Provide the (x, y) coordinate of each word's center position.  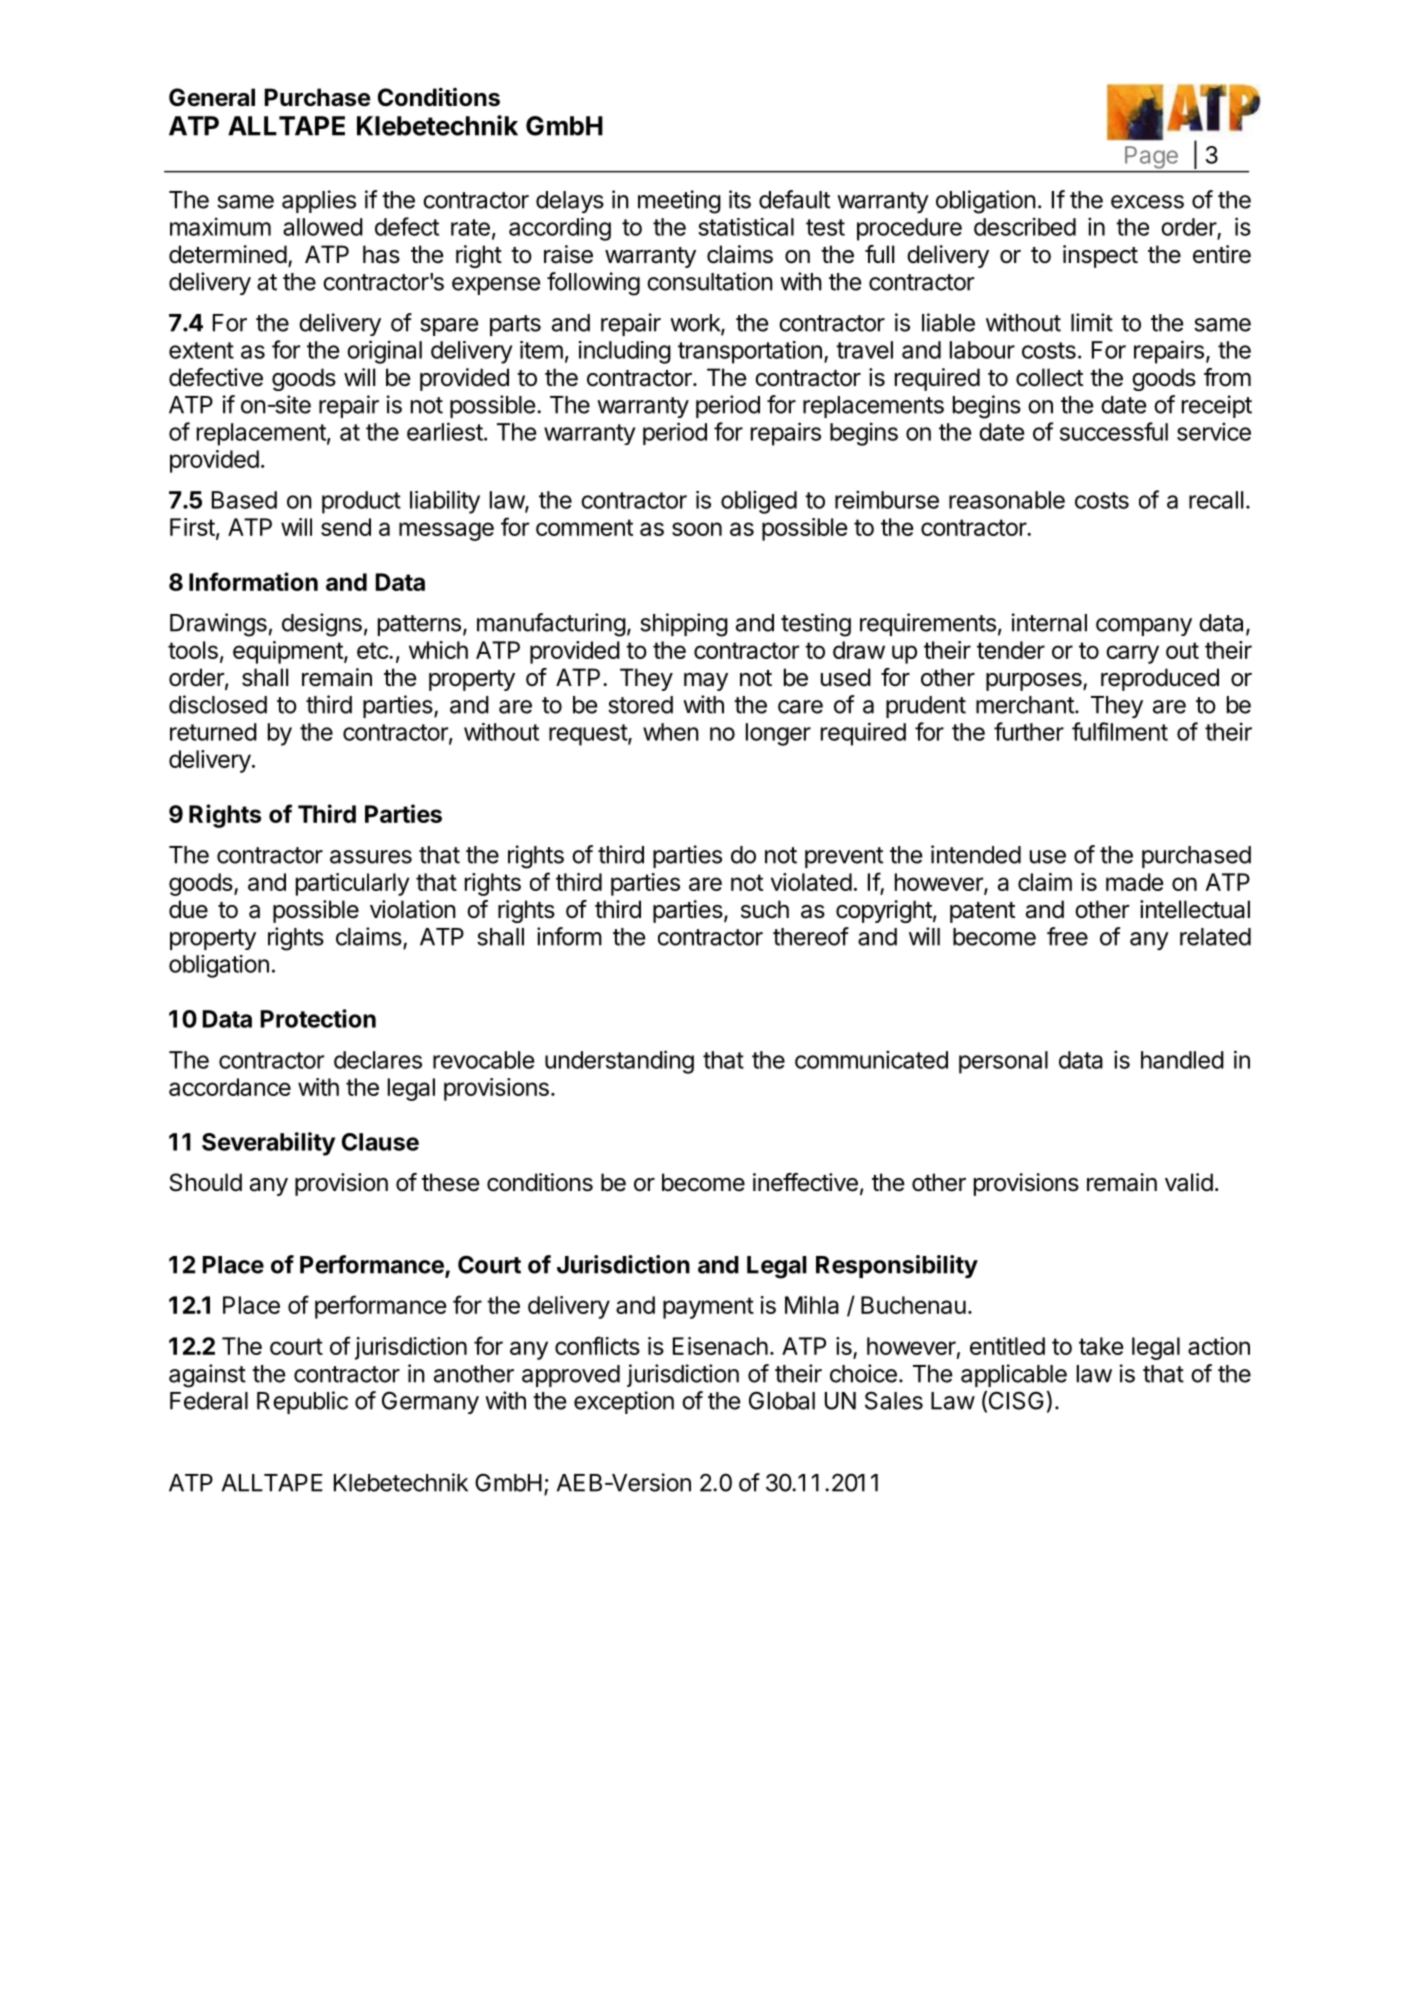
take (1101, 1346)
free (1067, 936)
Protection (318, 1018)
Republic (302, 1402)
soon (697, 529)
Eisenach (720, 1346)
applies (319, 201)
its (740, 199)
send (346, 527)
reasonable (1007, 500)
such (765, 909)
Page (1151, 157)
